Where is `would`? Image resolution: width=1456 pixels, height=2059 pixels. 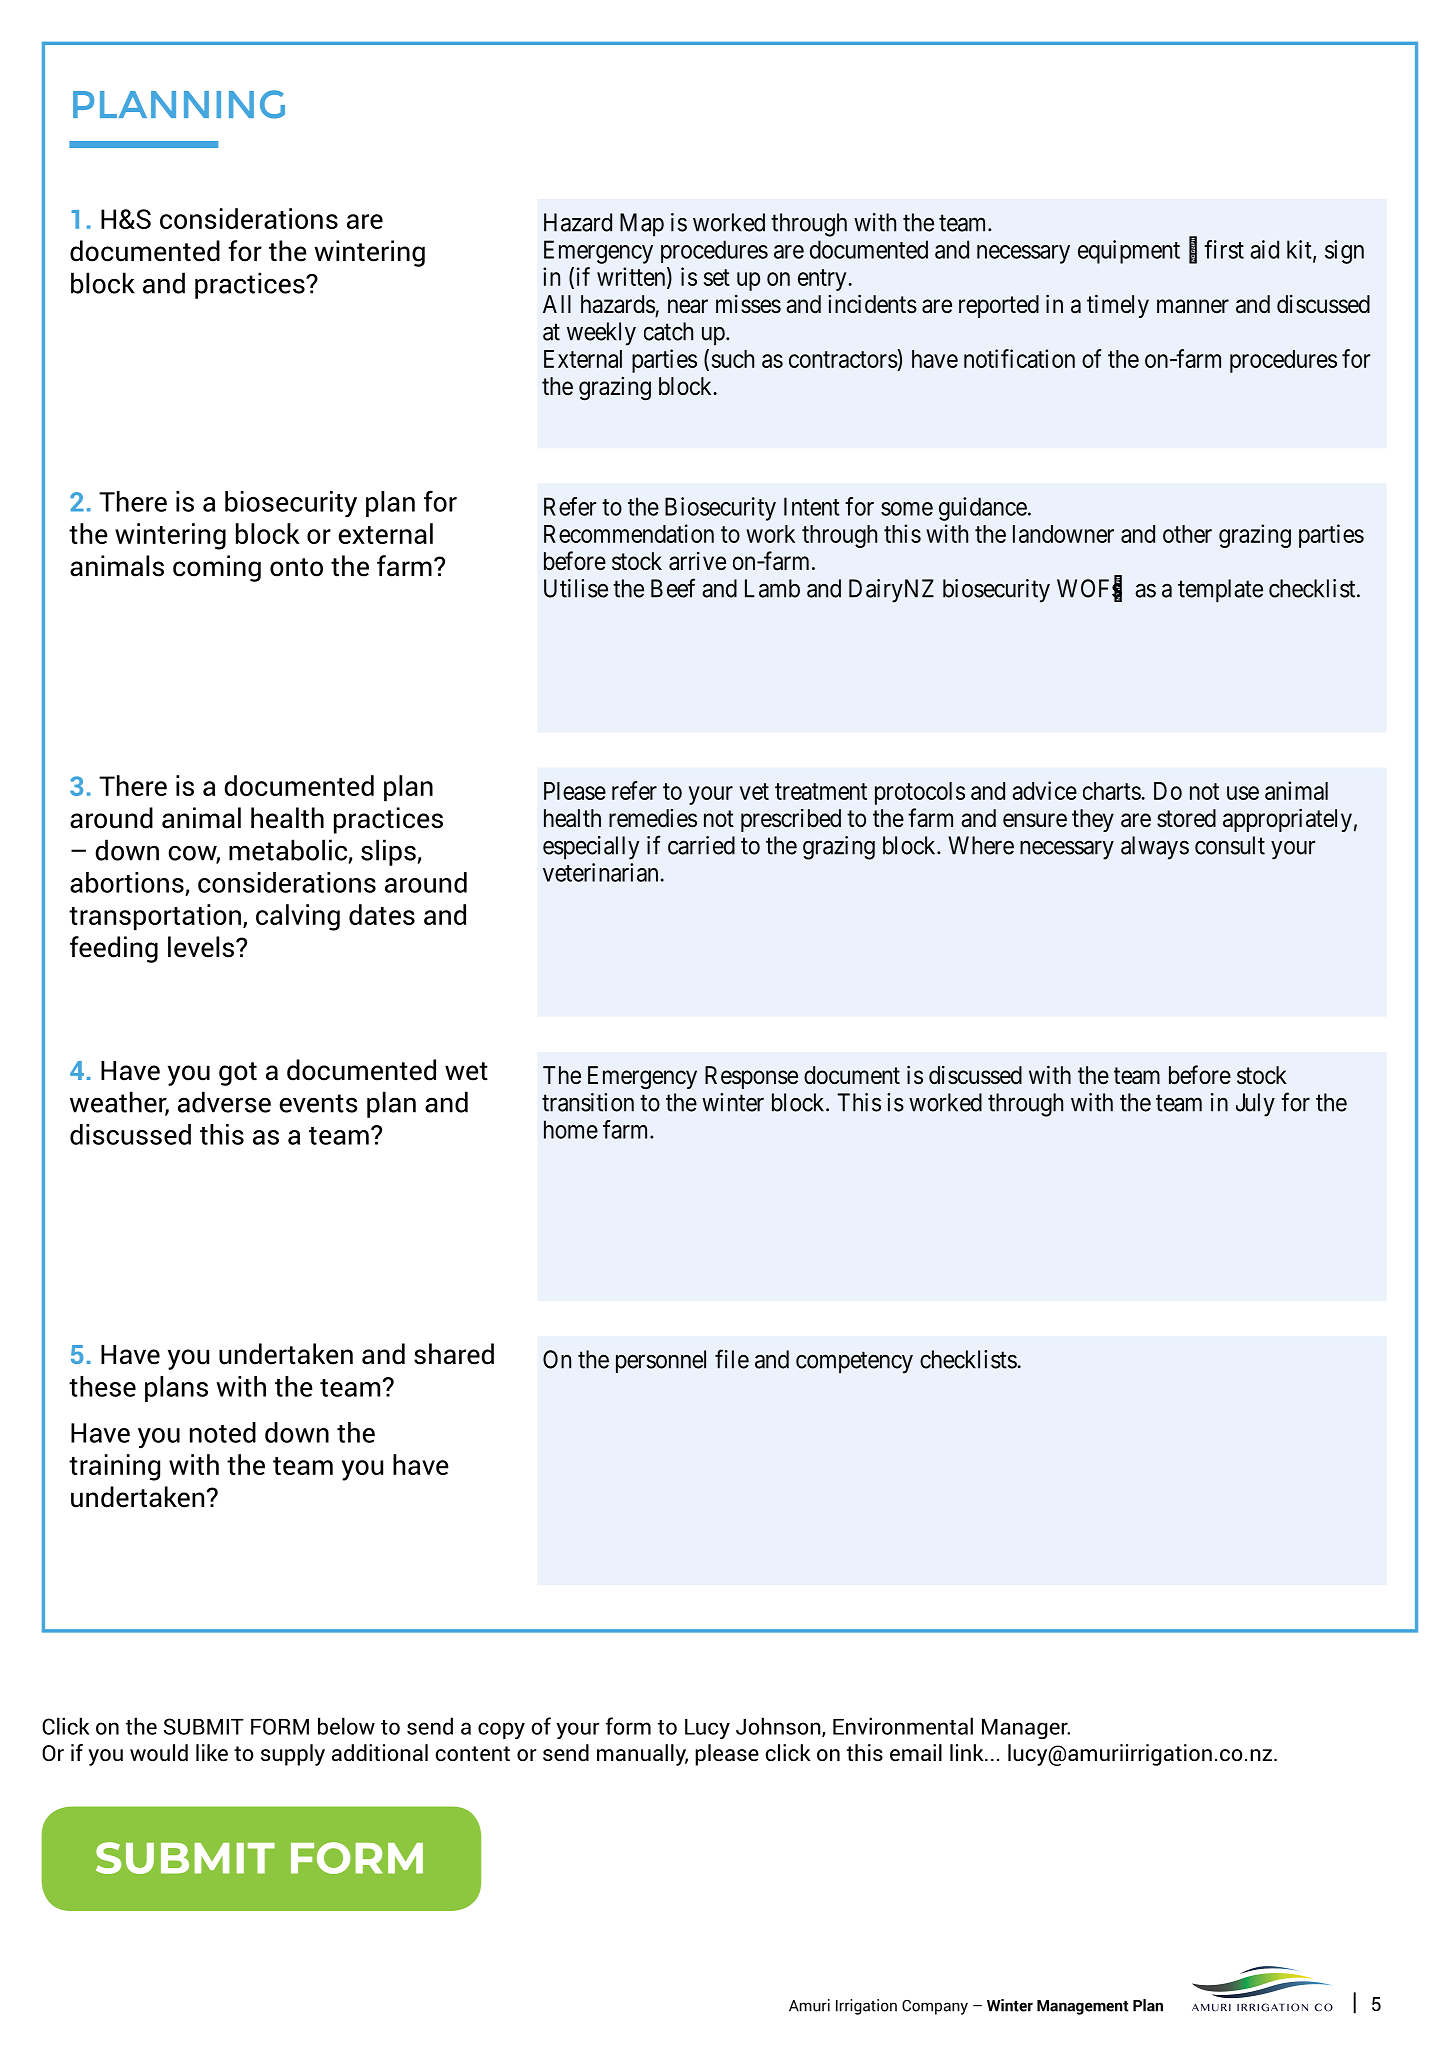
would is located at coordinates (159, 1753).
